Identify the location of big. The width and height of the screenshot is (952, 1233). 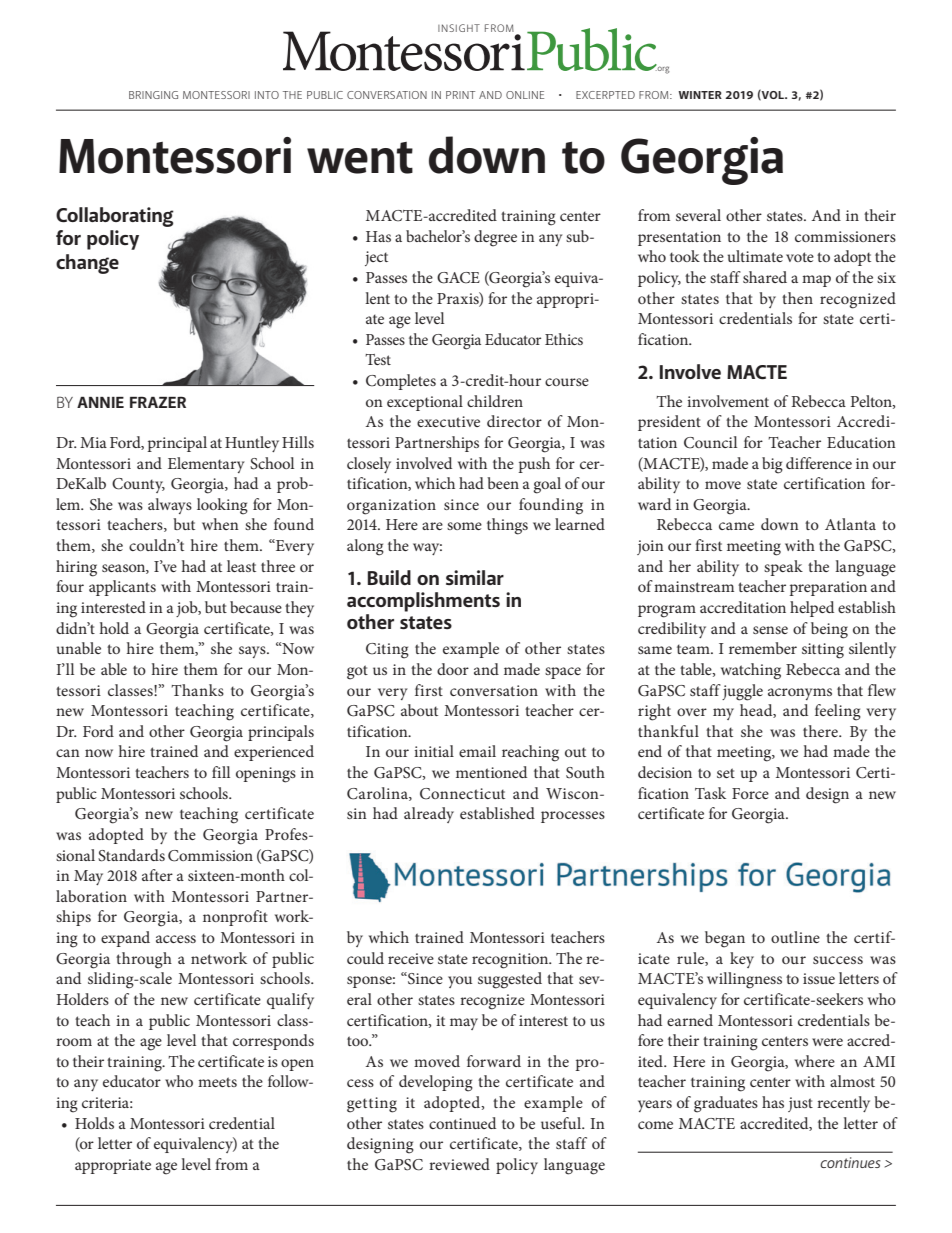
(772, 465).
